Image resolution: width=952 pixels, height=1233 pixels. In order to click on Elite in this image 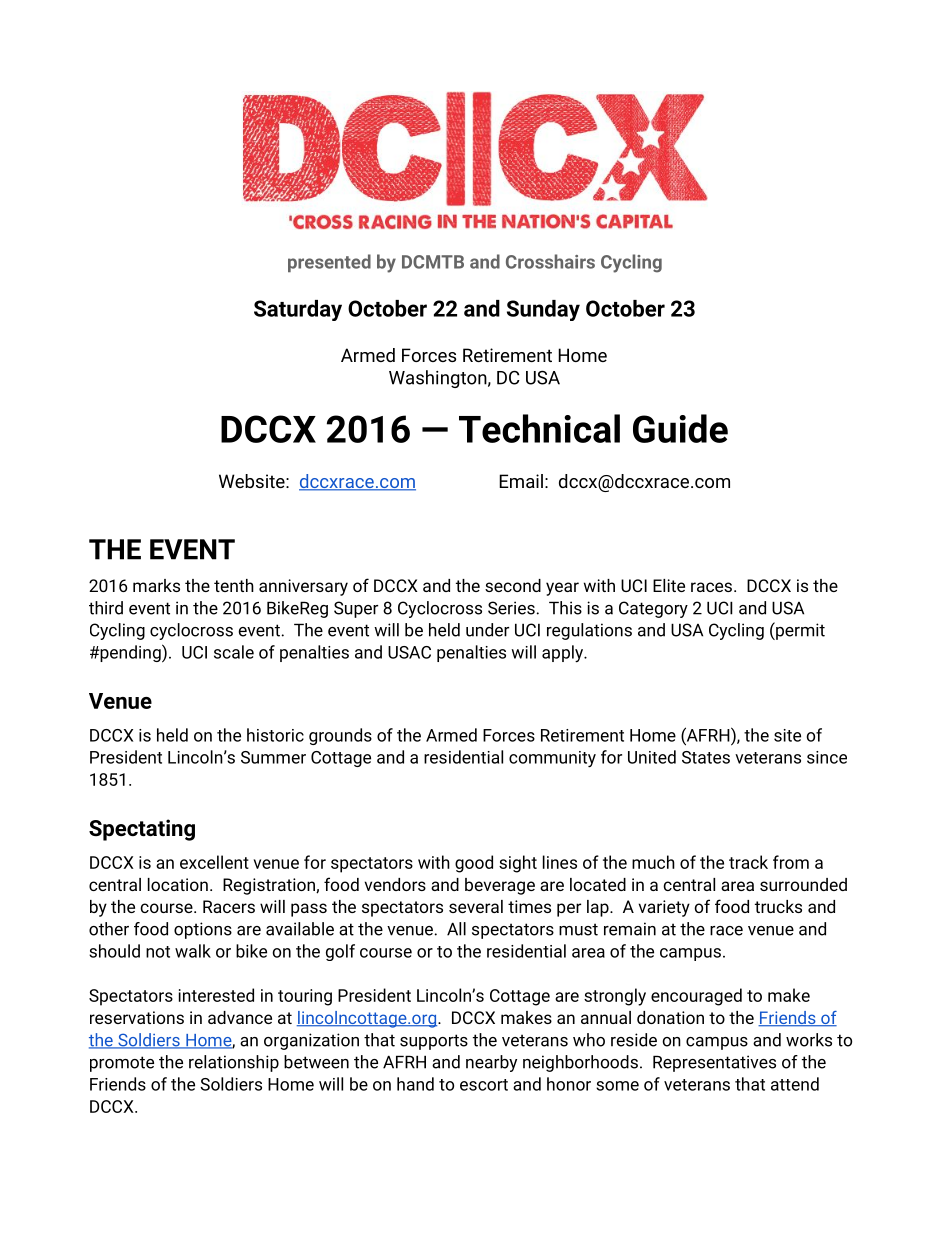, I will do `click(669, 585)`.
